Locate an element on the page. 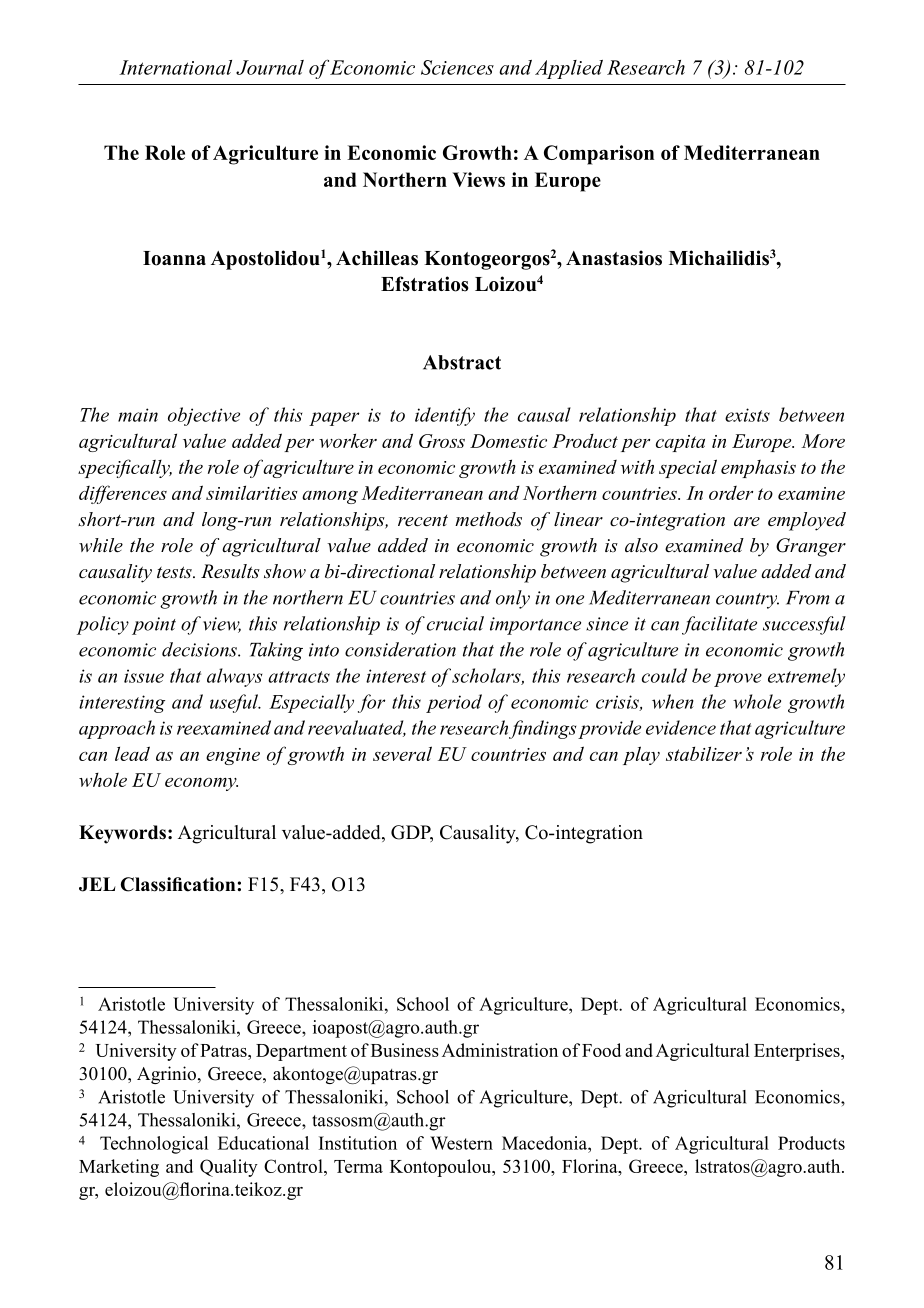 The width and height of the document is (924, 1308). facilitate is located at coordinates (719, 625).
